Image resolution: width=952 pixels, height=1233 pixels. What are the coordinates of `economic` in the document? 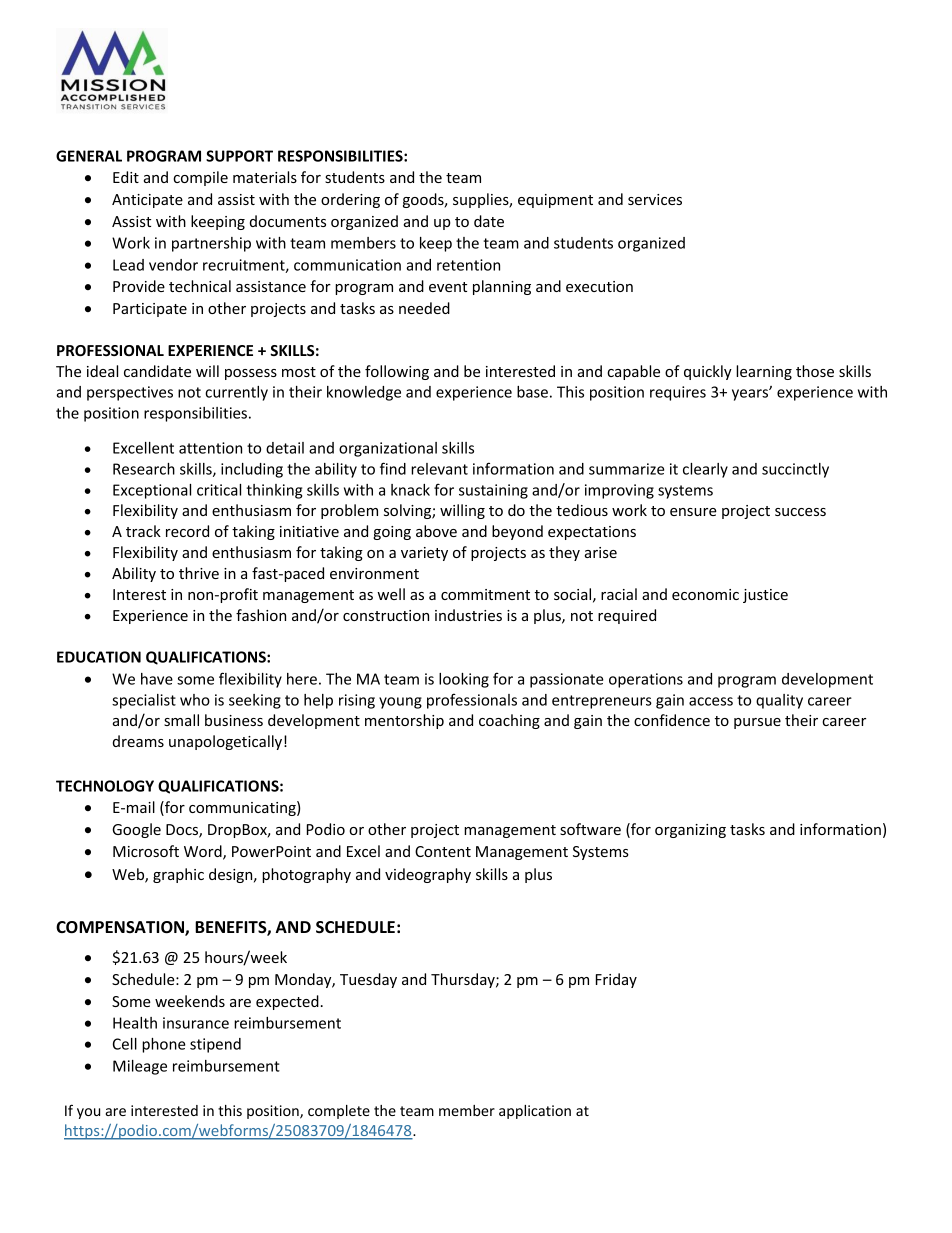 It's located at (705, 594).
